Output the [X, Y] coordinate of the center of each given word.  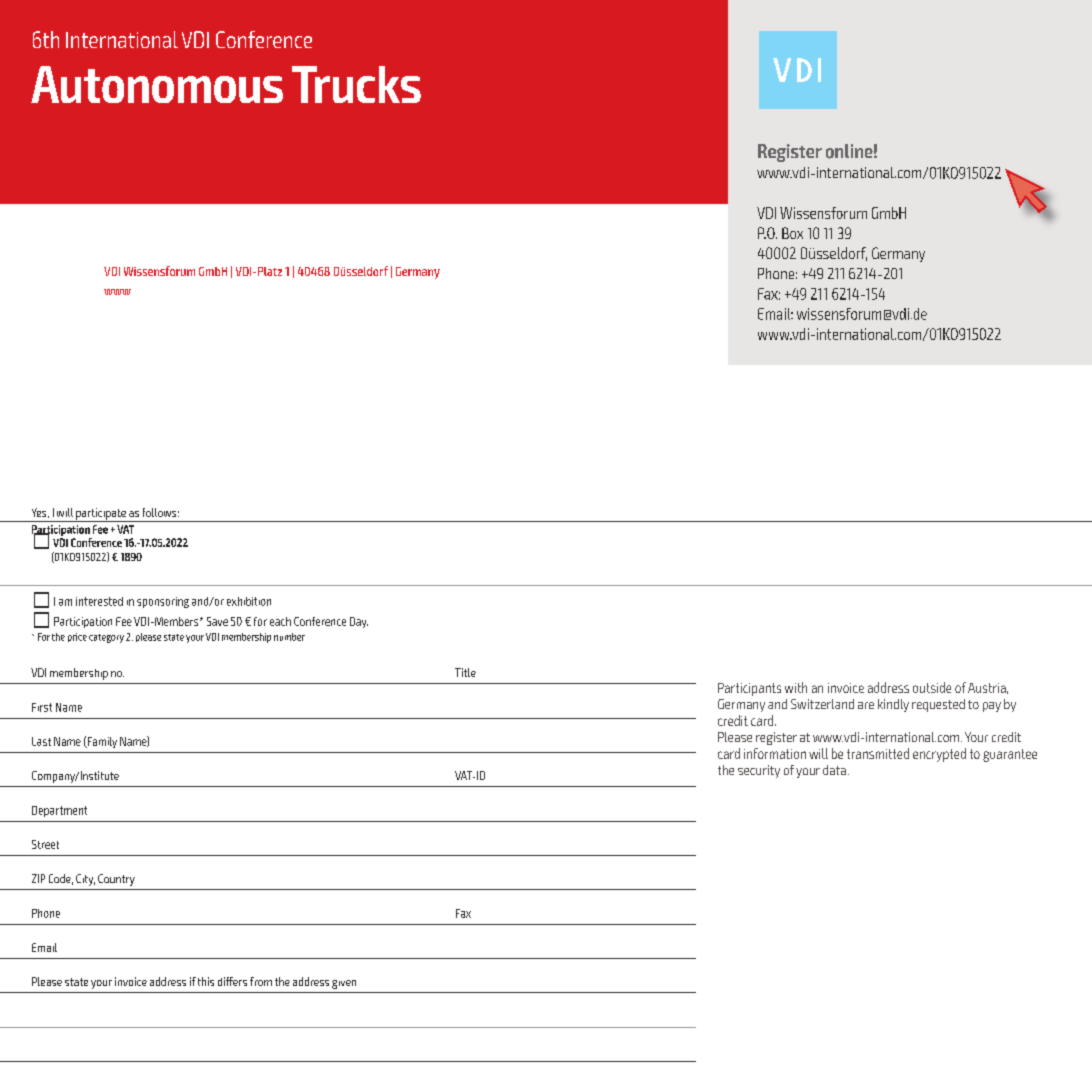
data [834, 770]
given [344, 984]
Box [792, 233]
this [206, 981]
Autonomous [157, 84]
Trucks [356, 84]
